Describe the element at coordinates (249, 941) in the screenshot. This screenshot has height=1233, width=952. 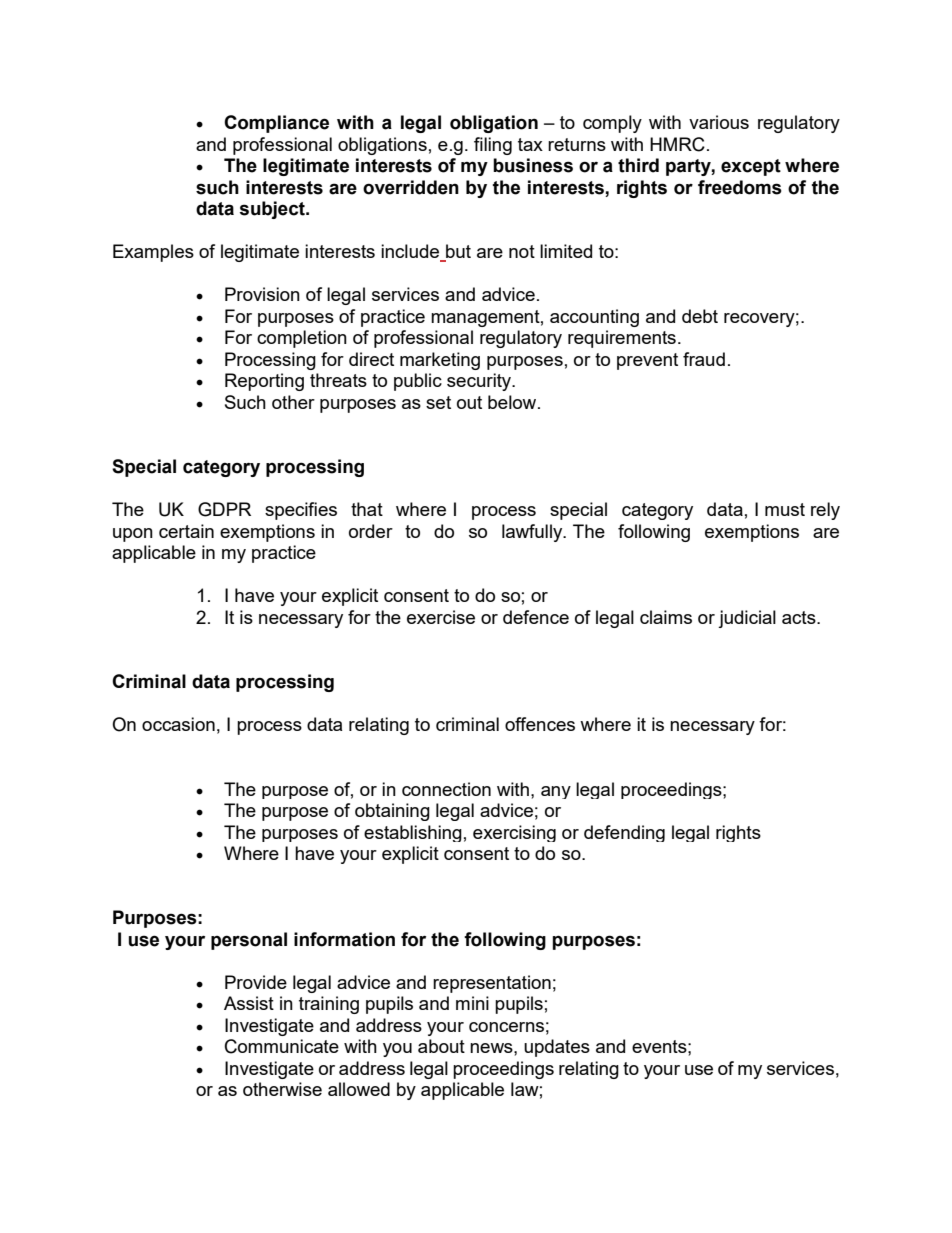
I see `personal` at that location.
